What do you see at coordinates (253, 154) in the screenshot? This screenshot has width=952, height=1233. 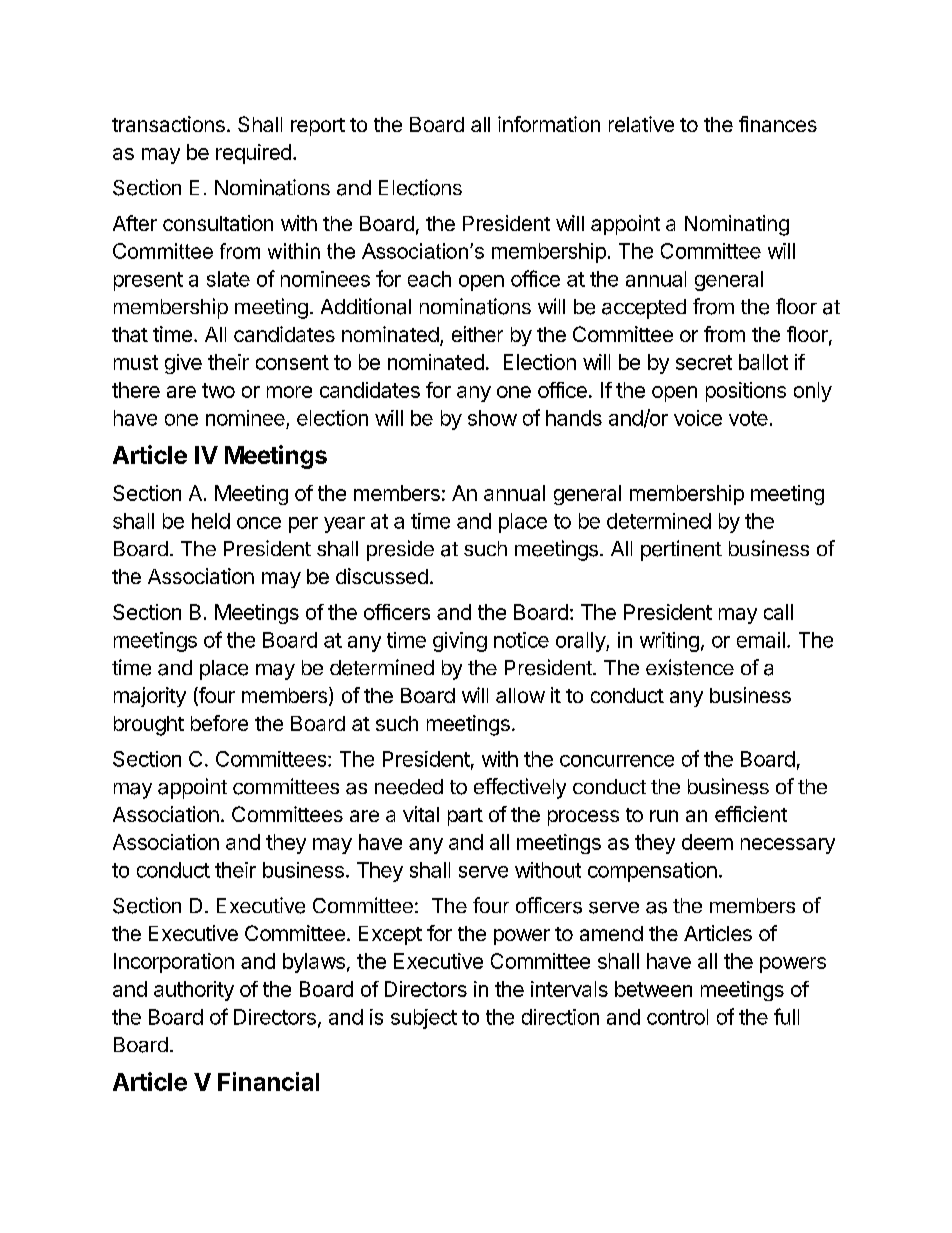 I see `required` at bounding box center [253, 154].
